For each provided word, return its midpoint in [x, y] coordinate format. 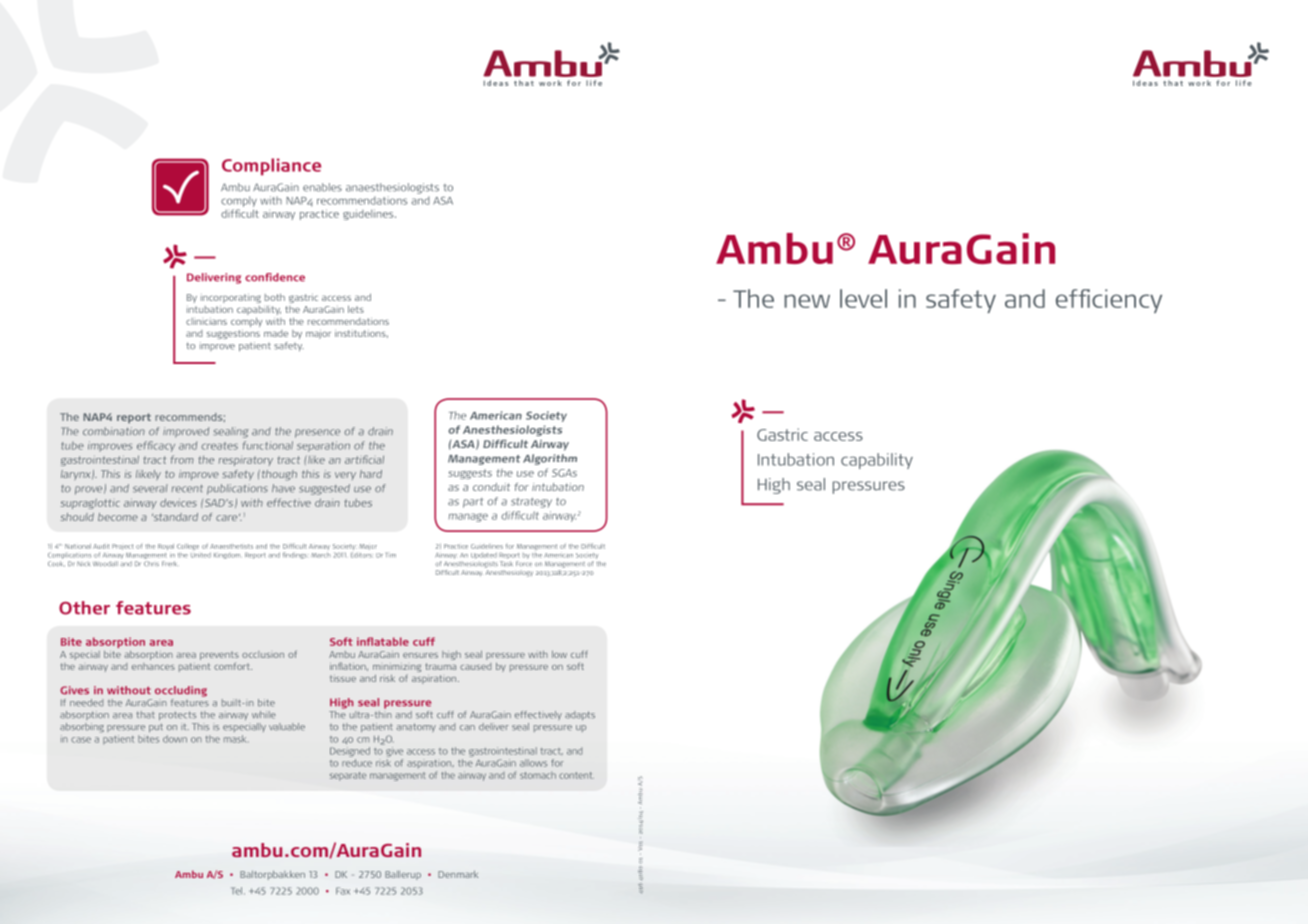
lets [356, 309]
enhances [153, 666]
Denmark [458, 874]
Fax [343, 891]
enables [322, 187]
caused [475, 666]
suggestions [233, 334]
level [863, 298]
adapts [580, 715]
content [576, 775]
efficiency [1109, 301]
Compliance [271, 167]
